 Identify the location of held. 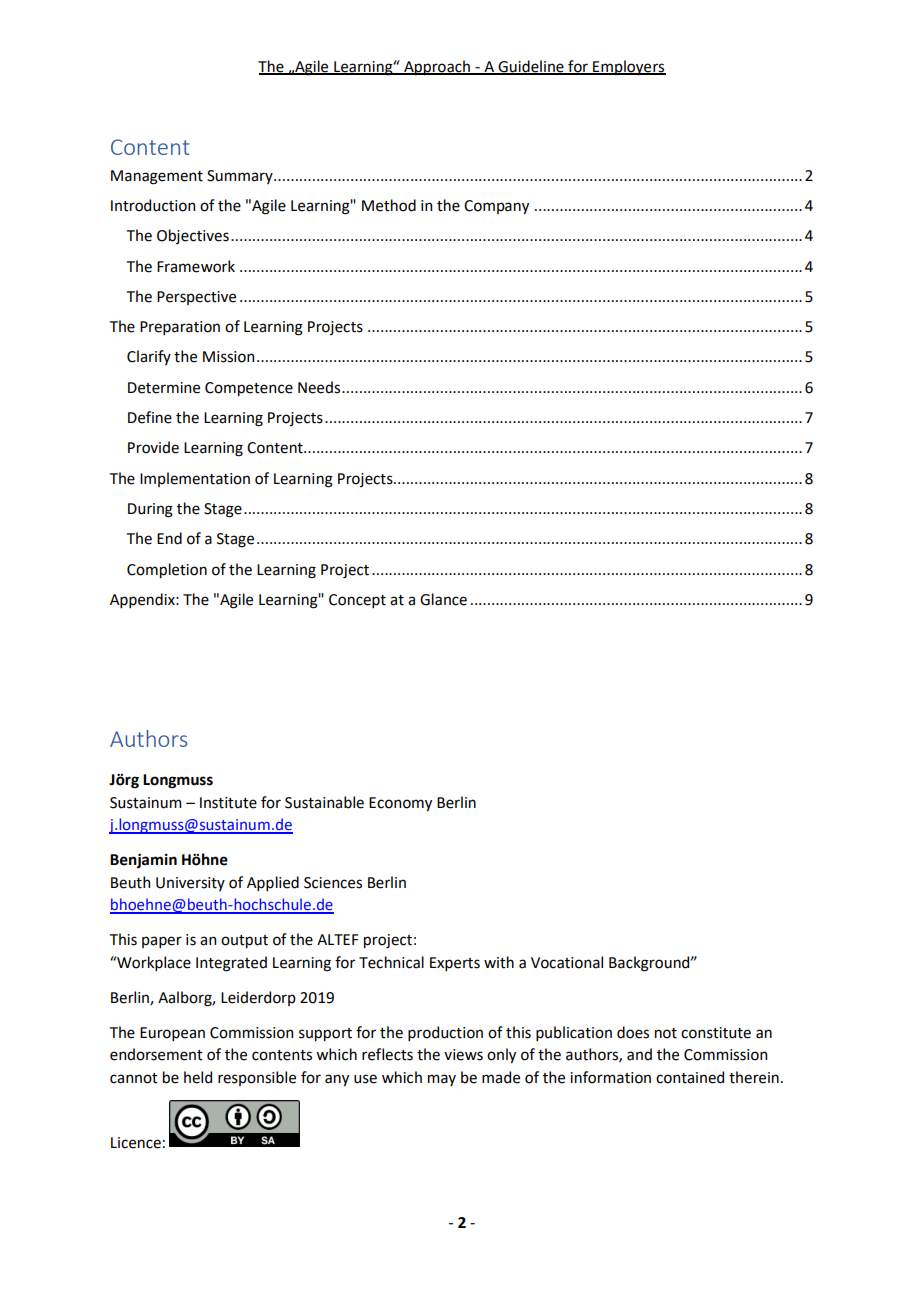
(198, 1077).
